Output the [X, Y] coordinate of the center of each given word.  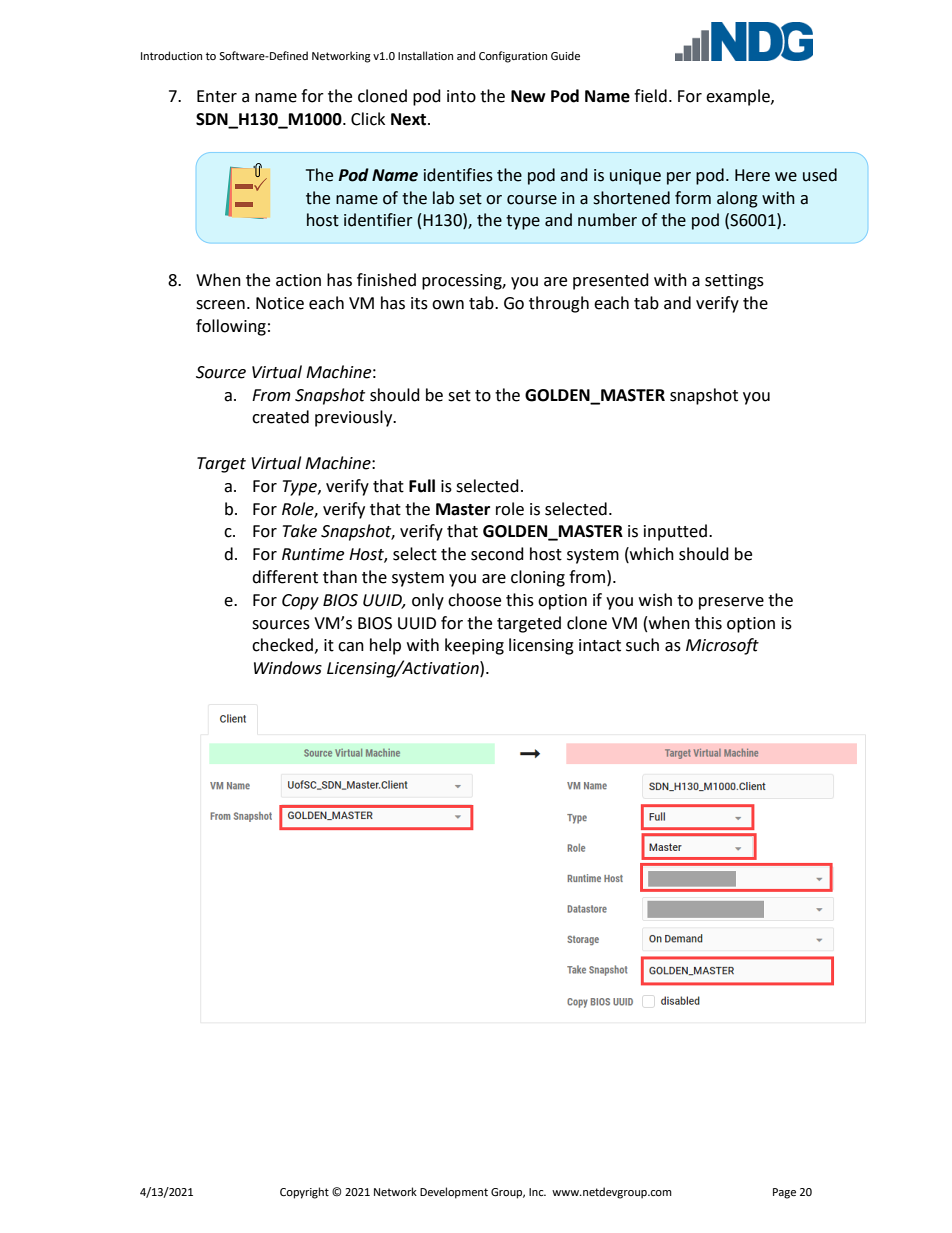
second [497, 554]
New [528, 96]
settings [734, 282]
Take [300, 531]
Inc [537, 1192]
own [448, 305]
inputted [675, 532]
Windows [288, 668]
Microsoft [722, 646]
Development [454, 1193]
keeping [474, 646]
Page [784, 1193]
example [739, 97]
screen [220, 305]
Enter [217, 96]
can [351, 647]
